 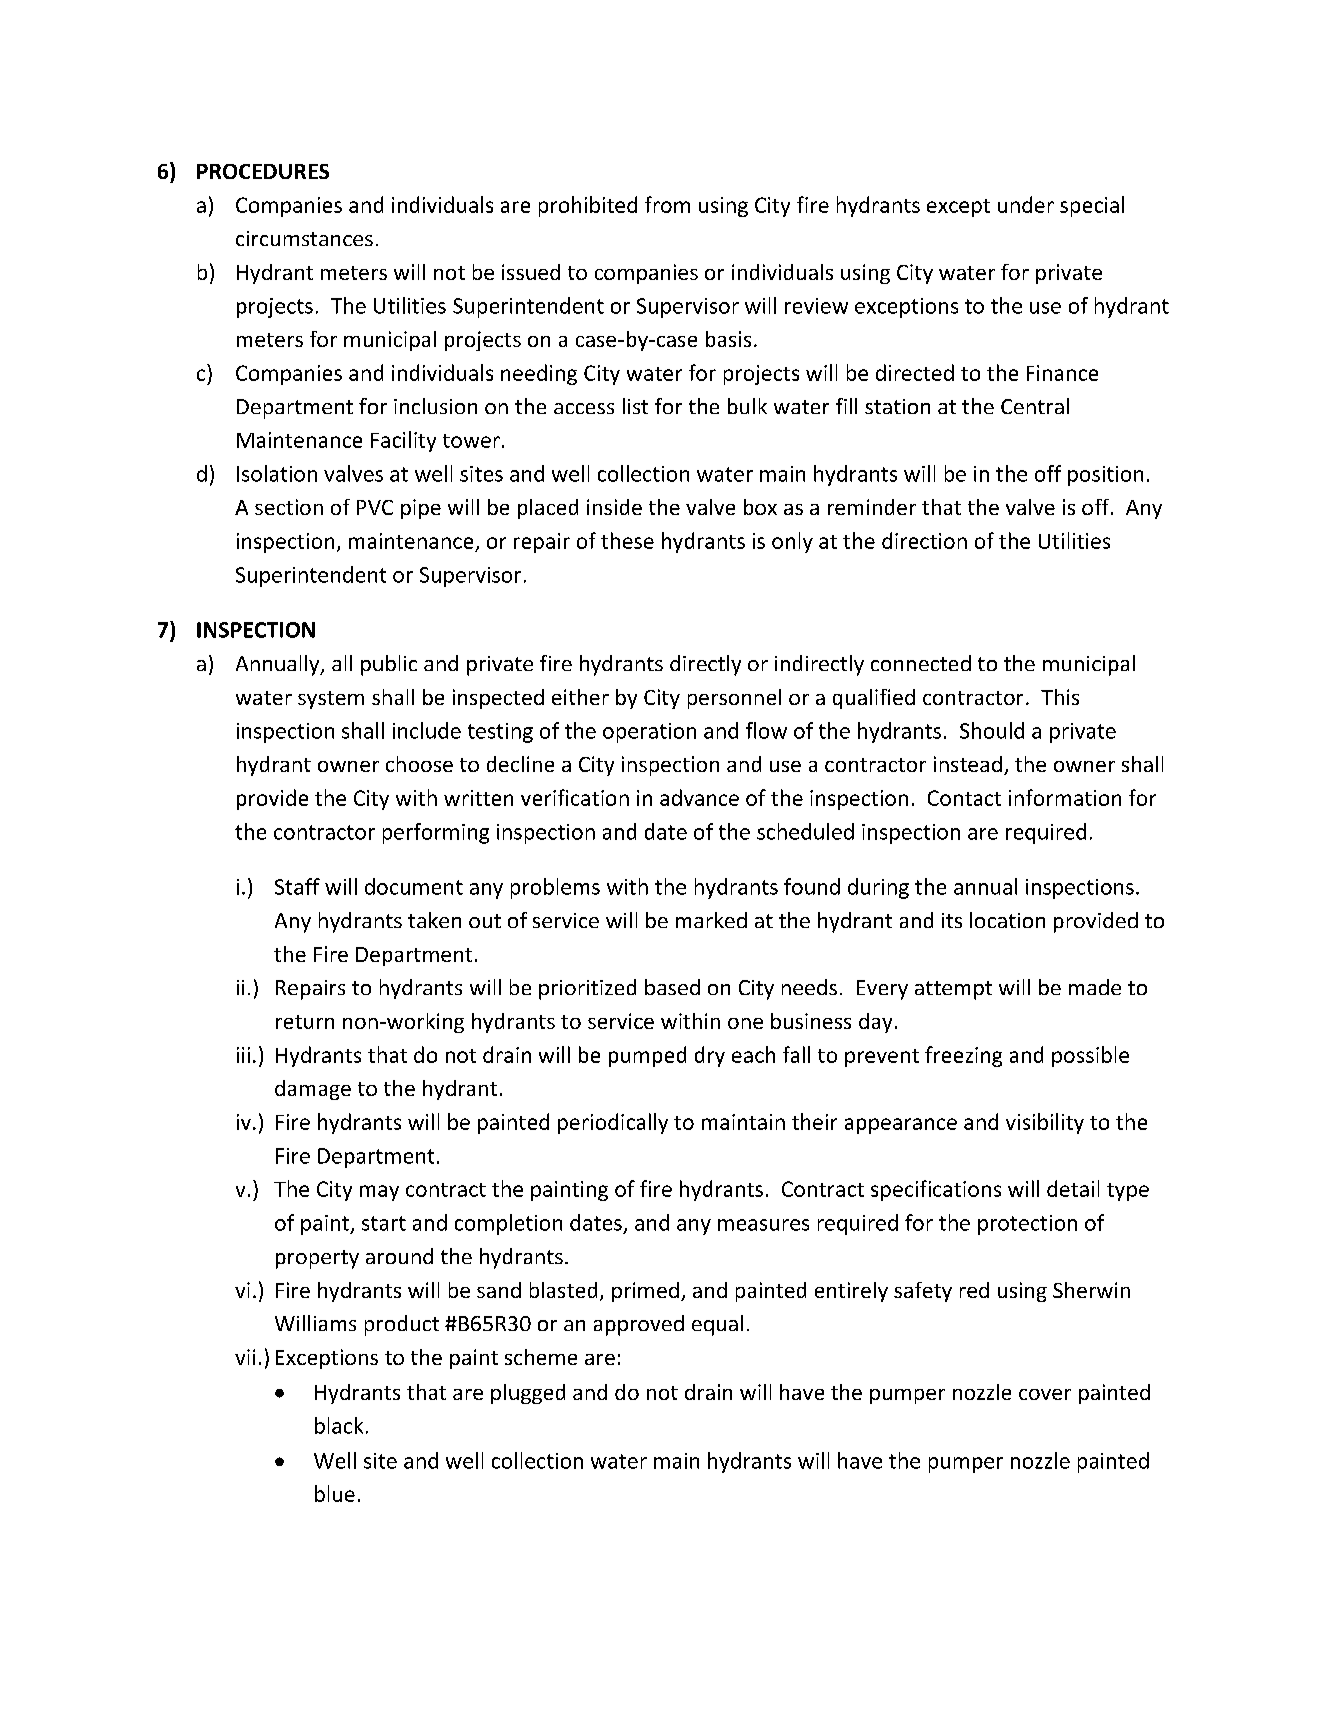 I want to click on equal, so click(x=717, y=1325).
